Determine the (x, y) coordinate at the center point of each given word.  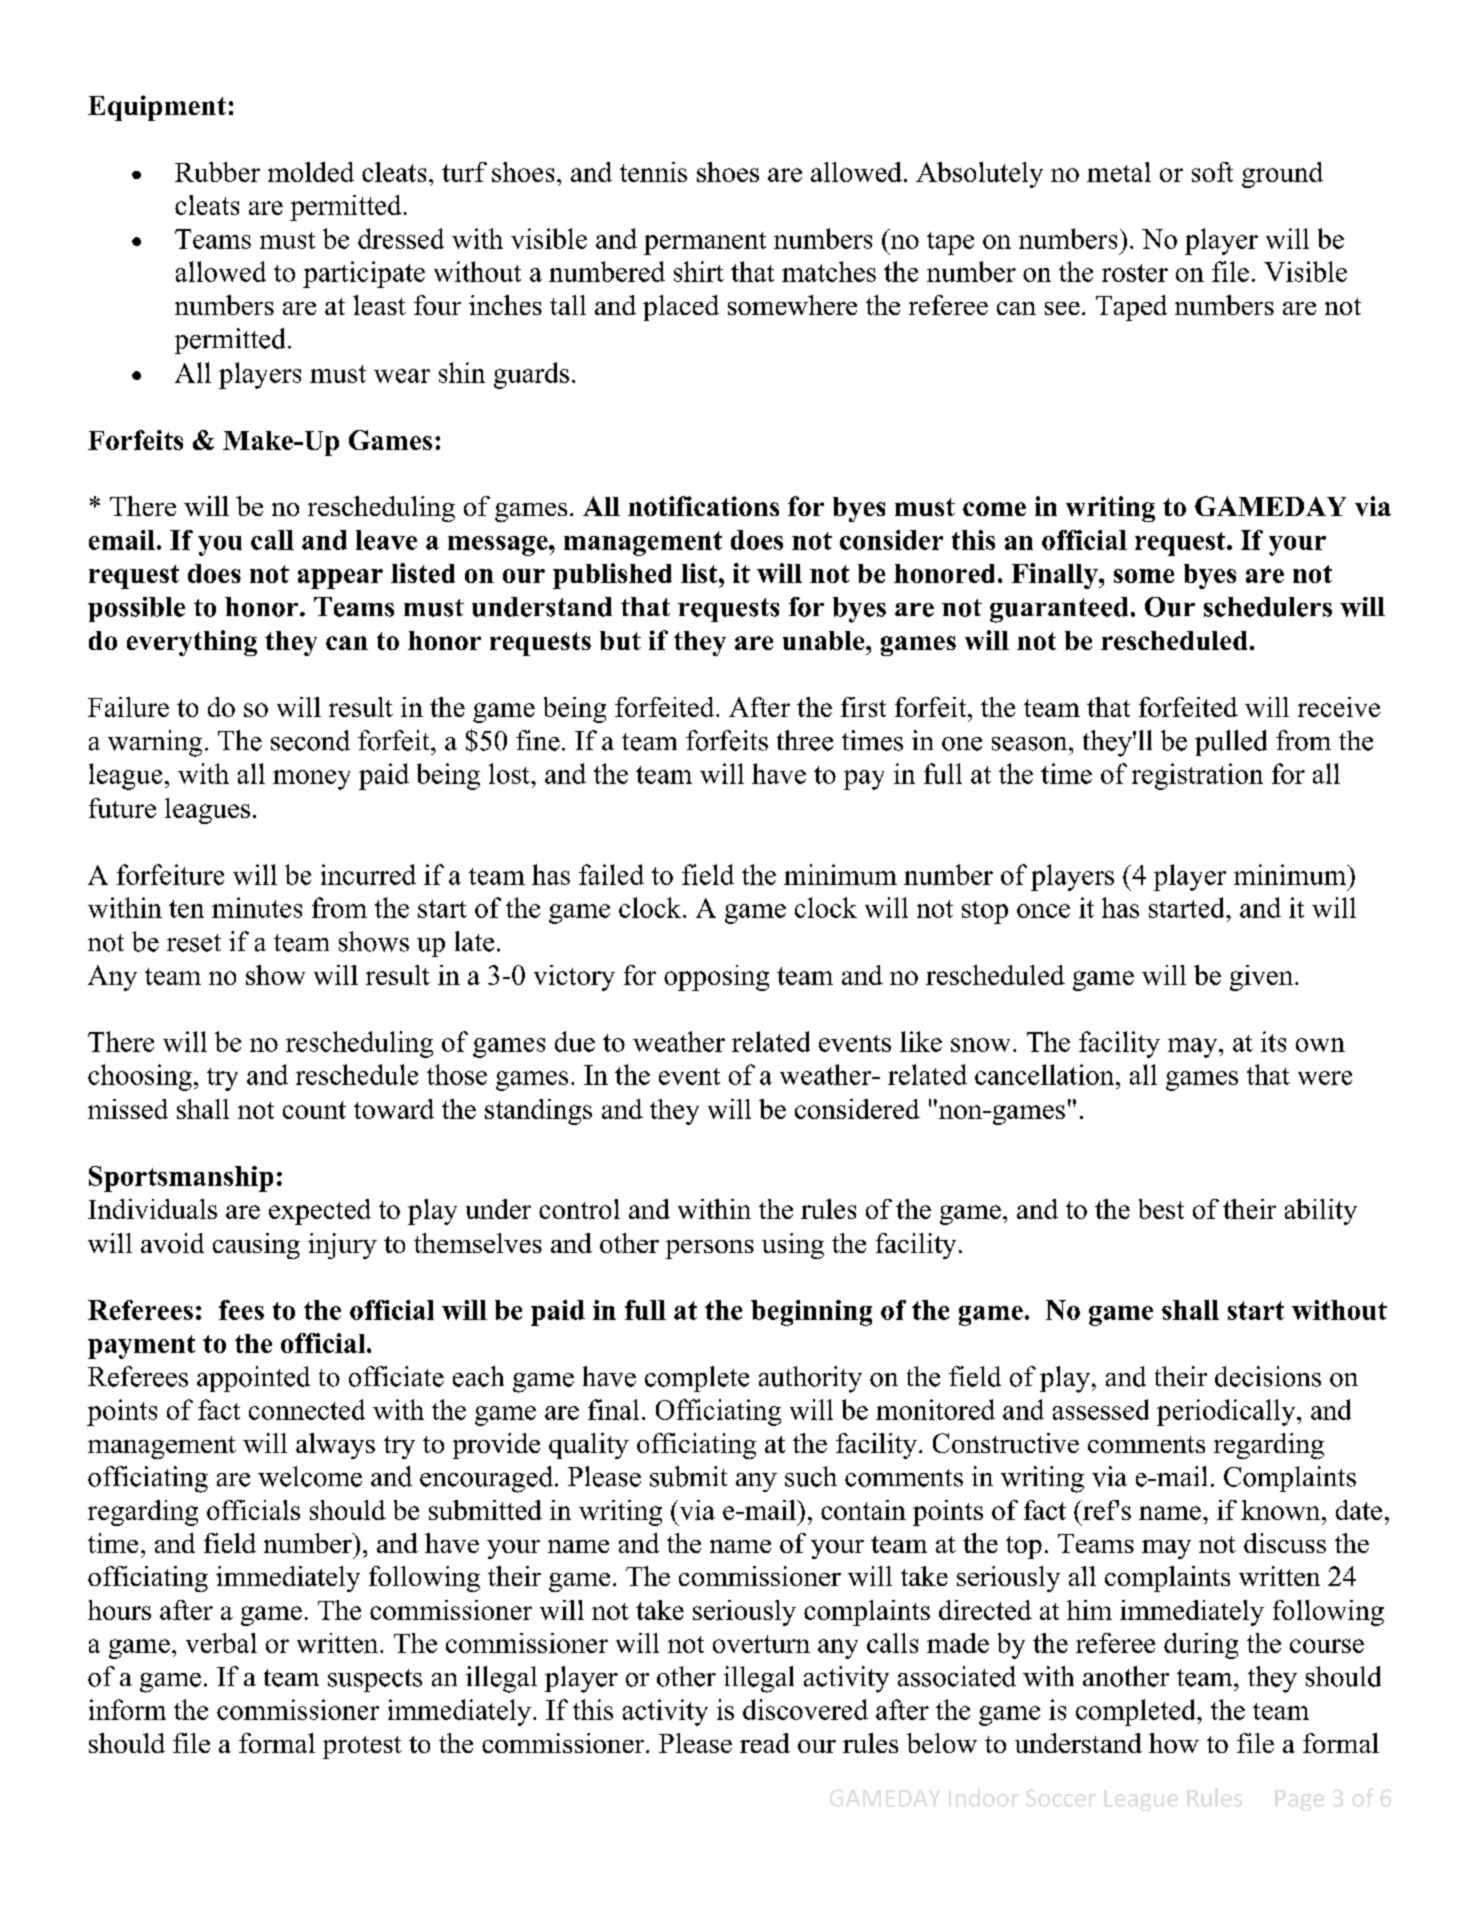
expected (320, 1212)
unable (825, 640)
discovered (805, 1709)
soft (1212, 172)
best (1161, 1209)
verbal (221, 1643)
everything (192, 643)
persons (710, 1249)
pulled (1231, 743)
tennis (653, 172)
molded (311, 172)
